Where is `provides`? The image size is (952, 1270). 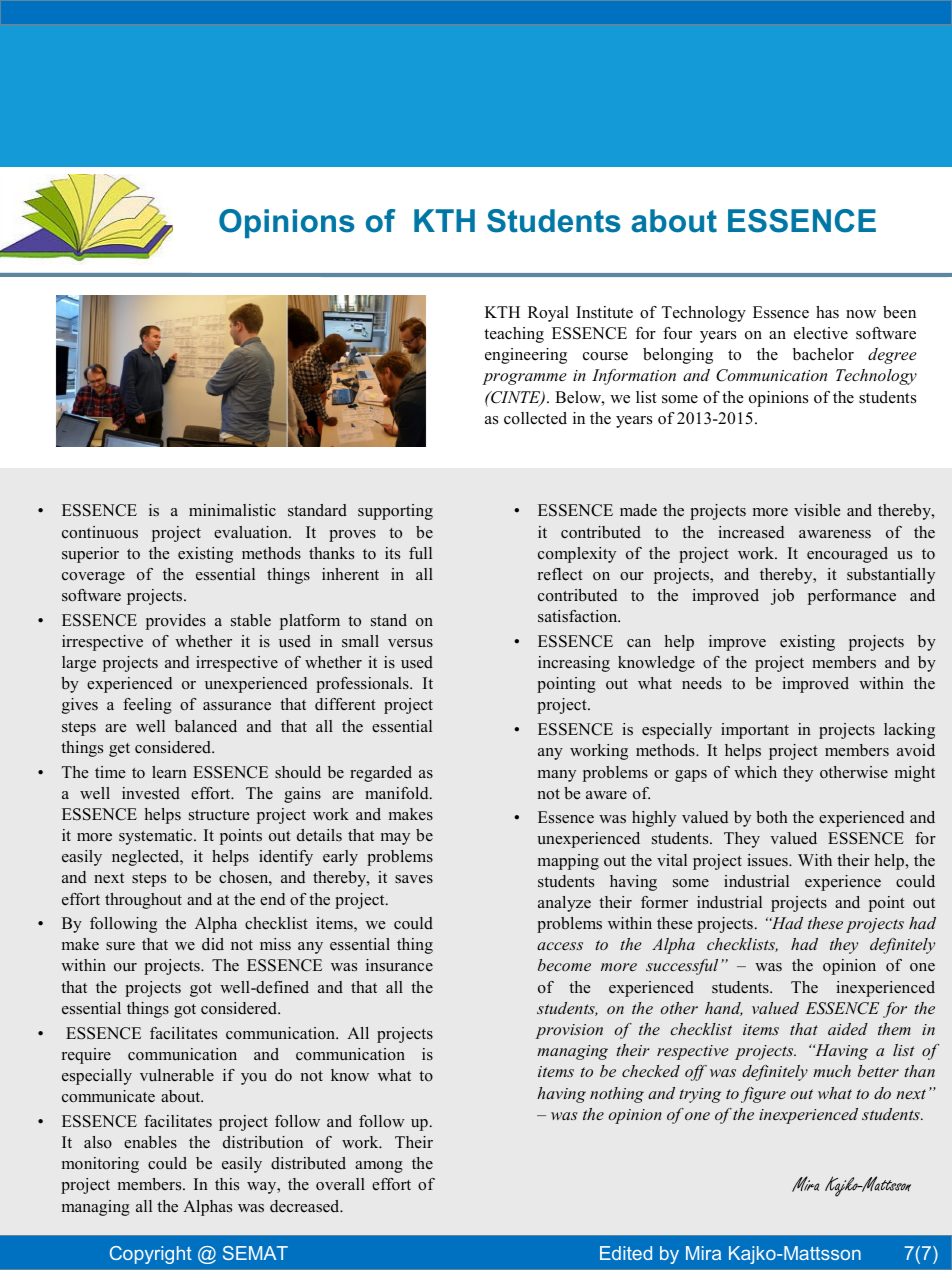
provides is located at coordinates (176, 622).
